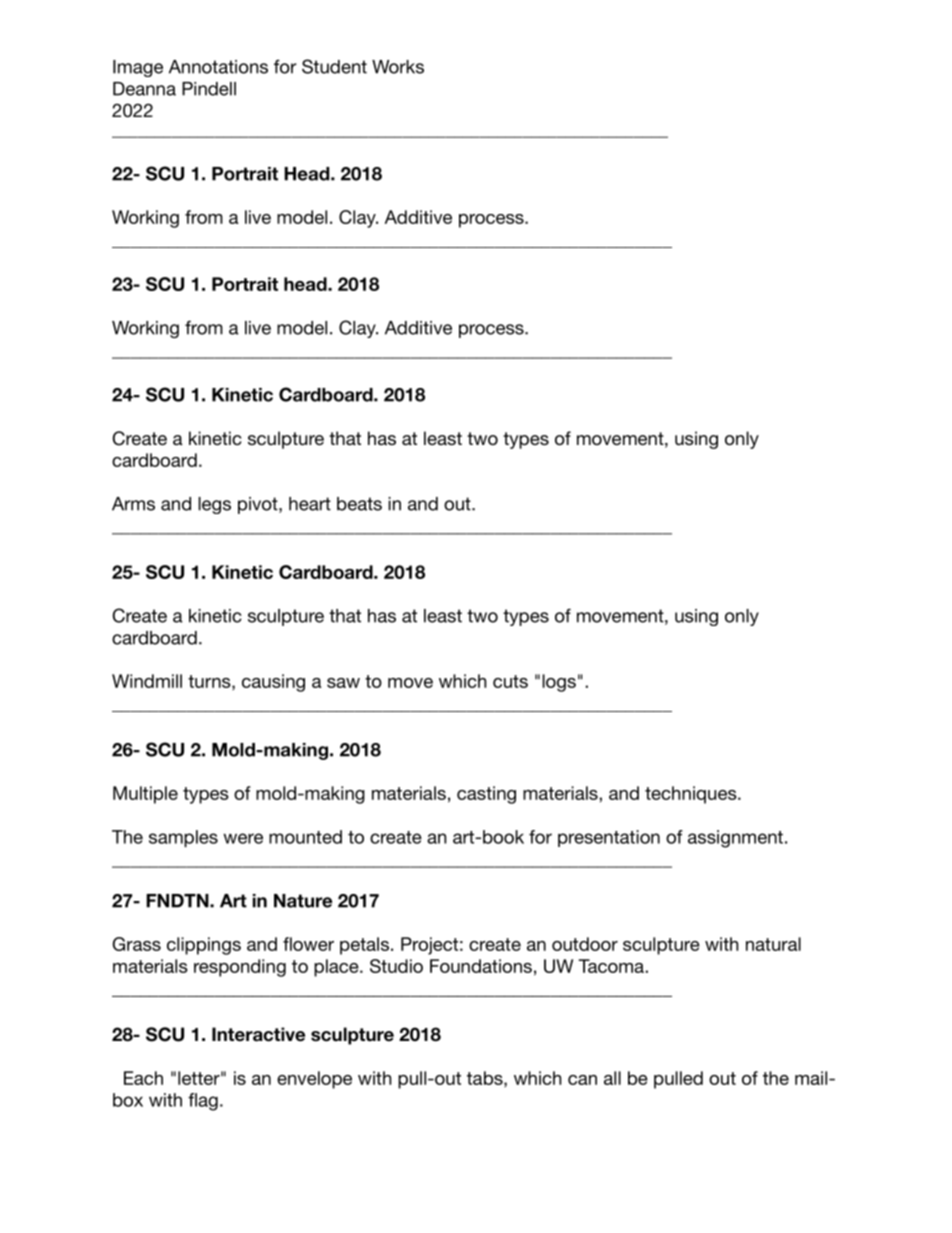 The height and width of the image is (1233, 952). I want to click on beats, so click(359, 504).
